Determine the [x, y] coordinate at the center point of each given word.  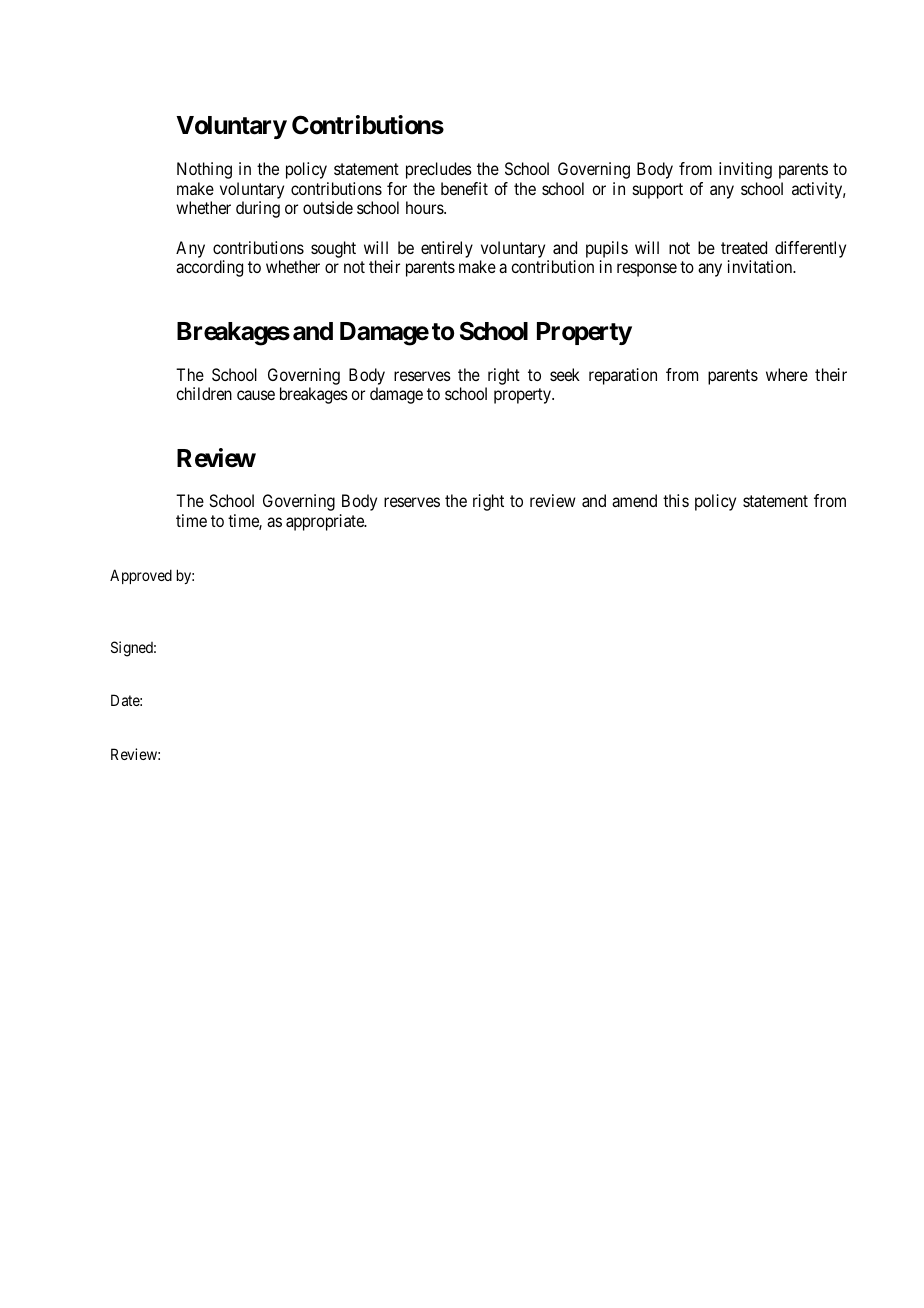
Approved [141, 576]
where [787, 374]
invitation [761, 266]
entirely [447, 249]
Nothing [204, 170]
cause [256, 395]
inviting [745, 170]
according [209, 268]
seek [565, 374]
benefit [464, 188]
